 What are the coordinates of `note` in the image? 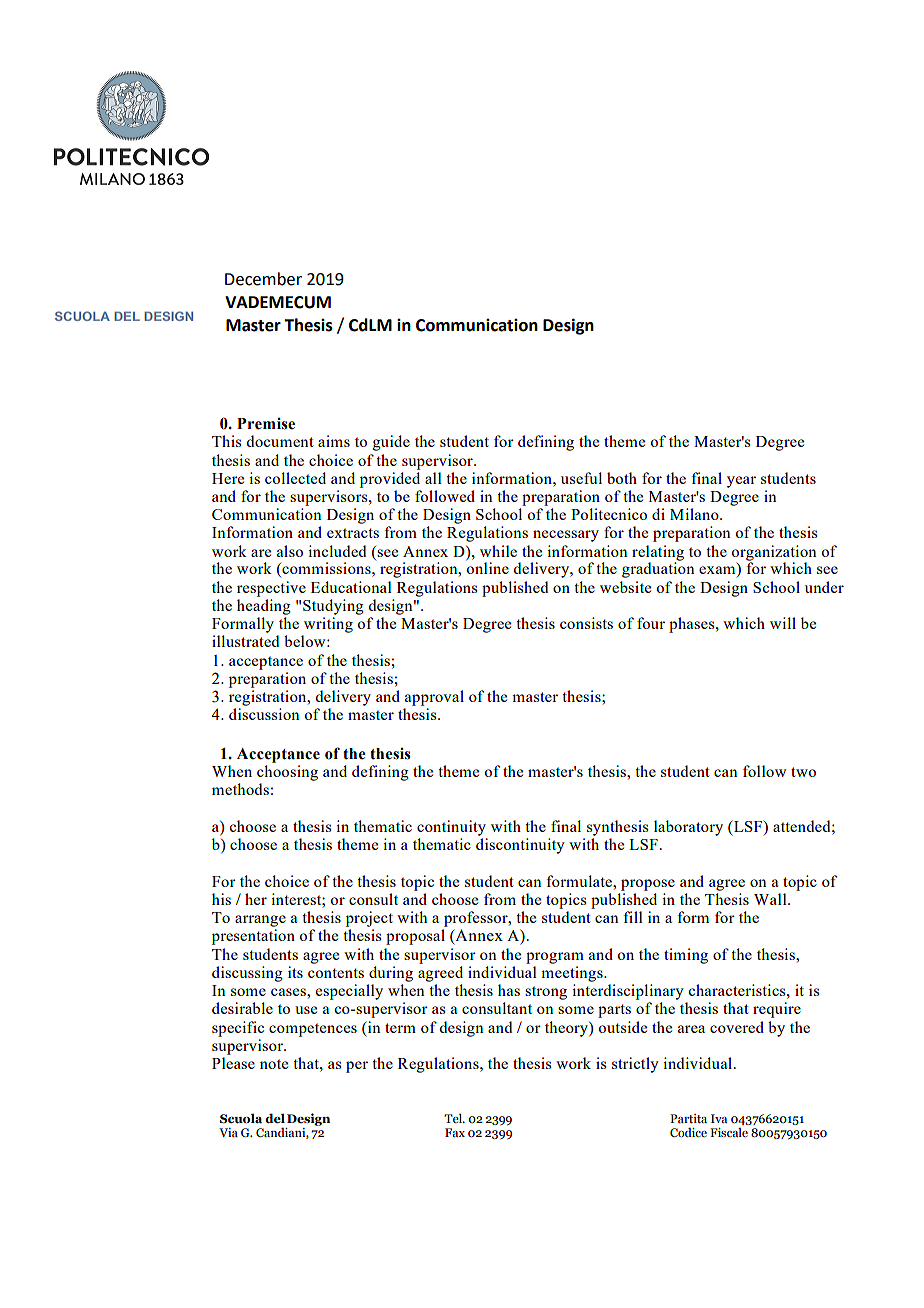 It's located at (274, 1064).
